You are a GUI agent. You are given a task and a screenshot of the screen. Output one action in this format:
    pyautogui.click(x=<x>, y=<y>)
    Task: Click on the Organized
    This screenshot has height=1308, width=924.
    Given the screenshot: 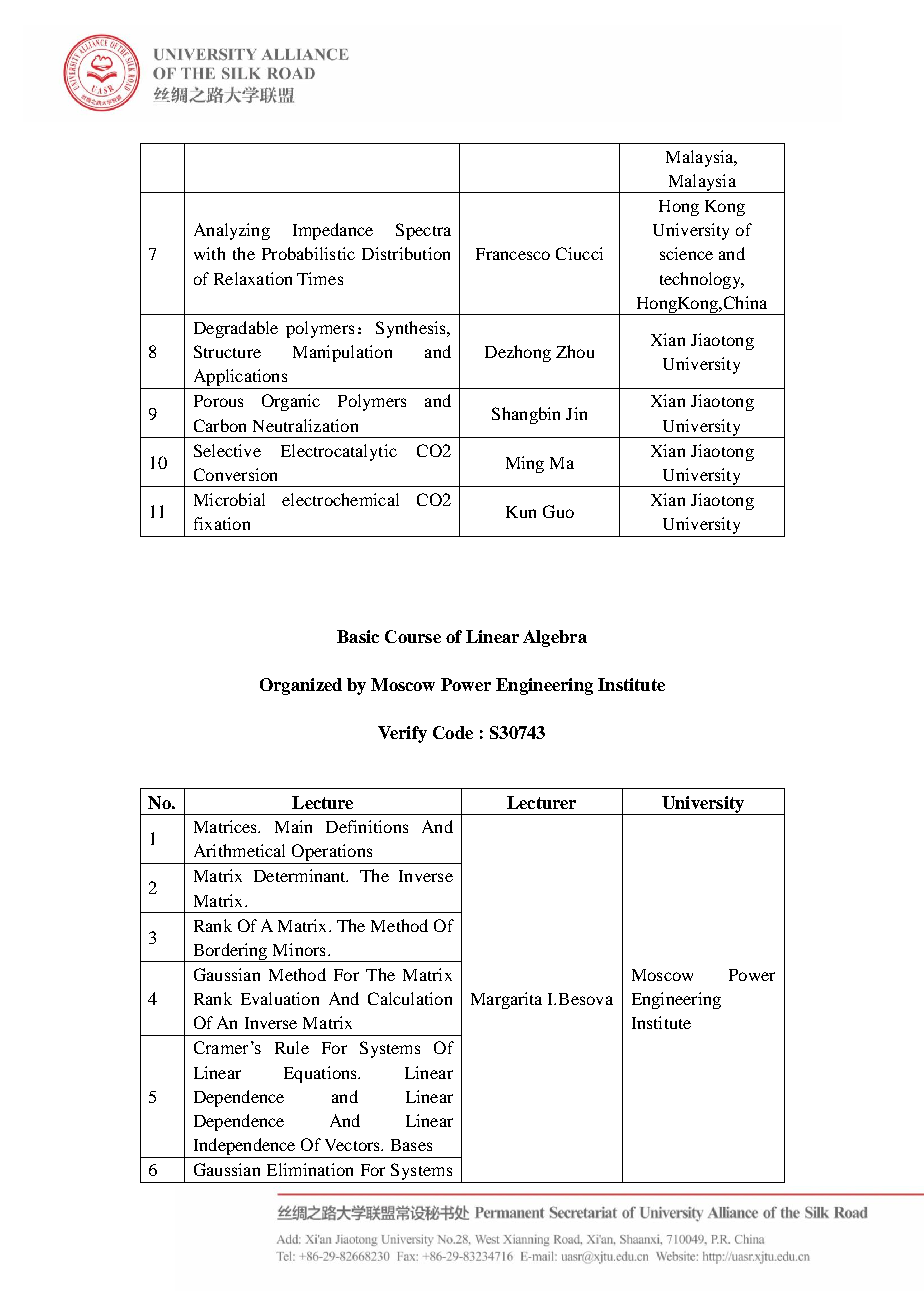 What is the action you would take?
    pyautogui.click(x=301, y=686)
